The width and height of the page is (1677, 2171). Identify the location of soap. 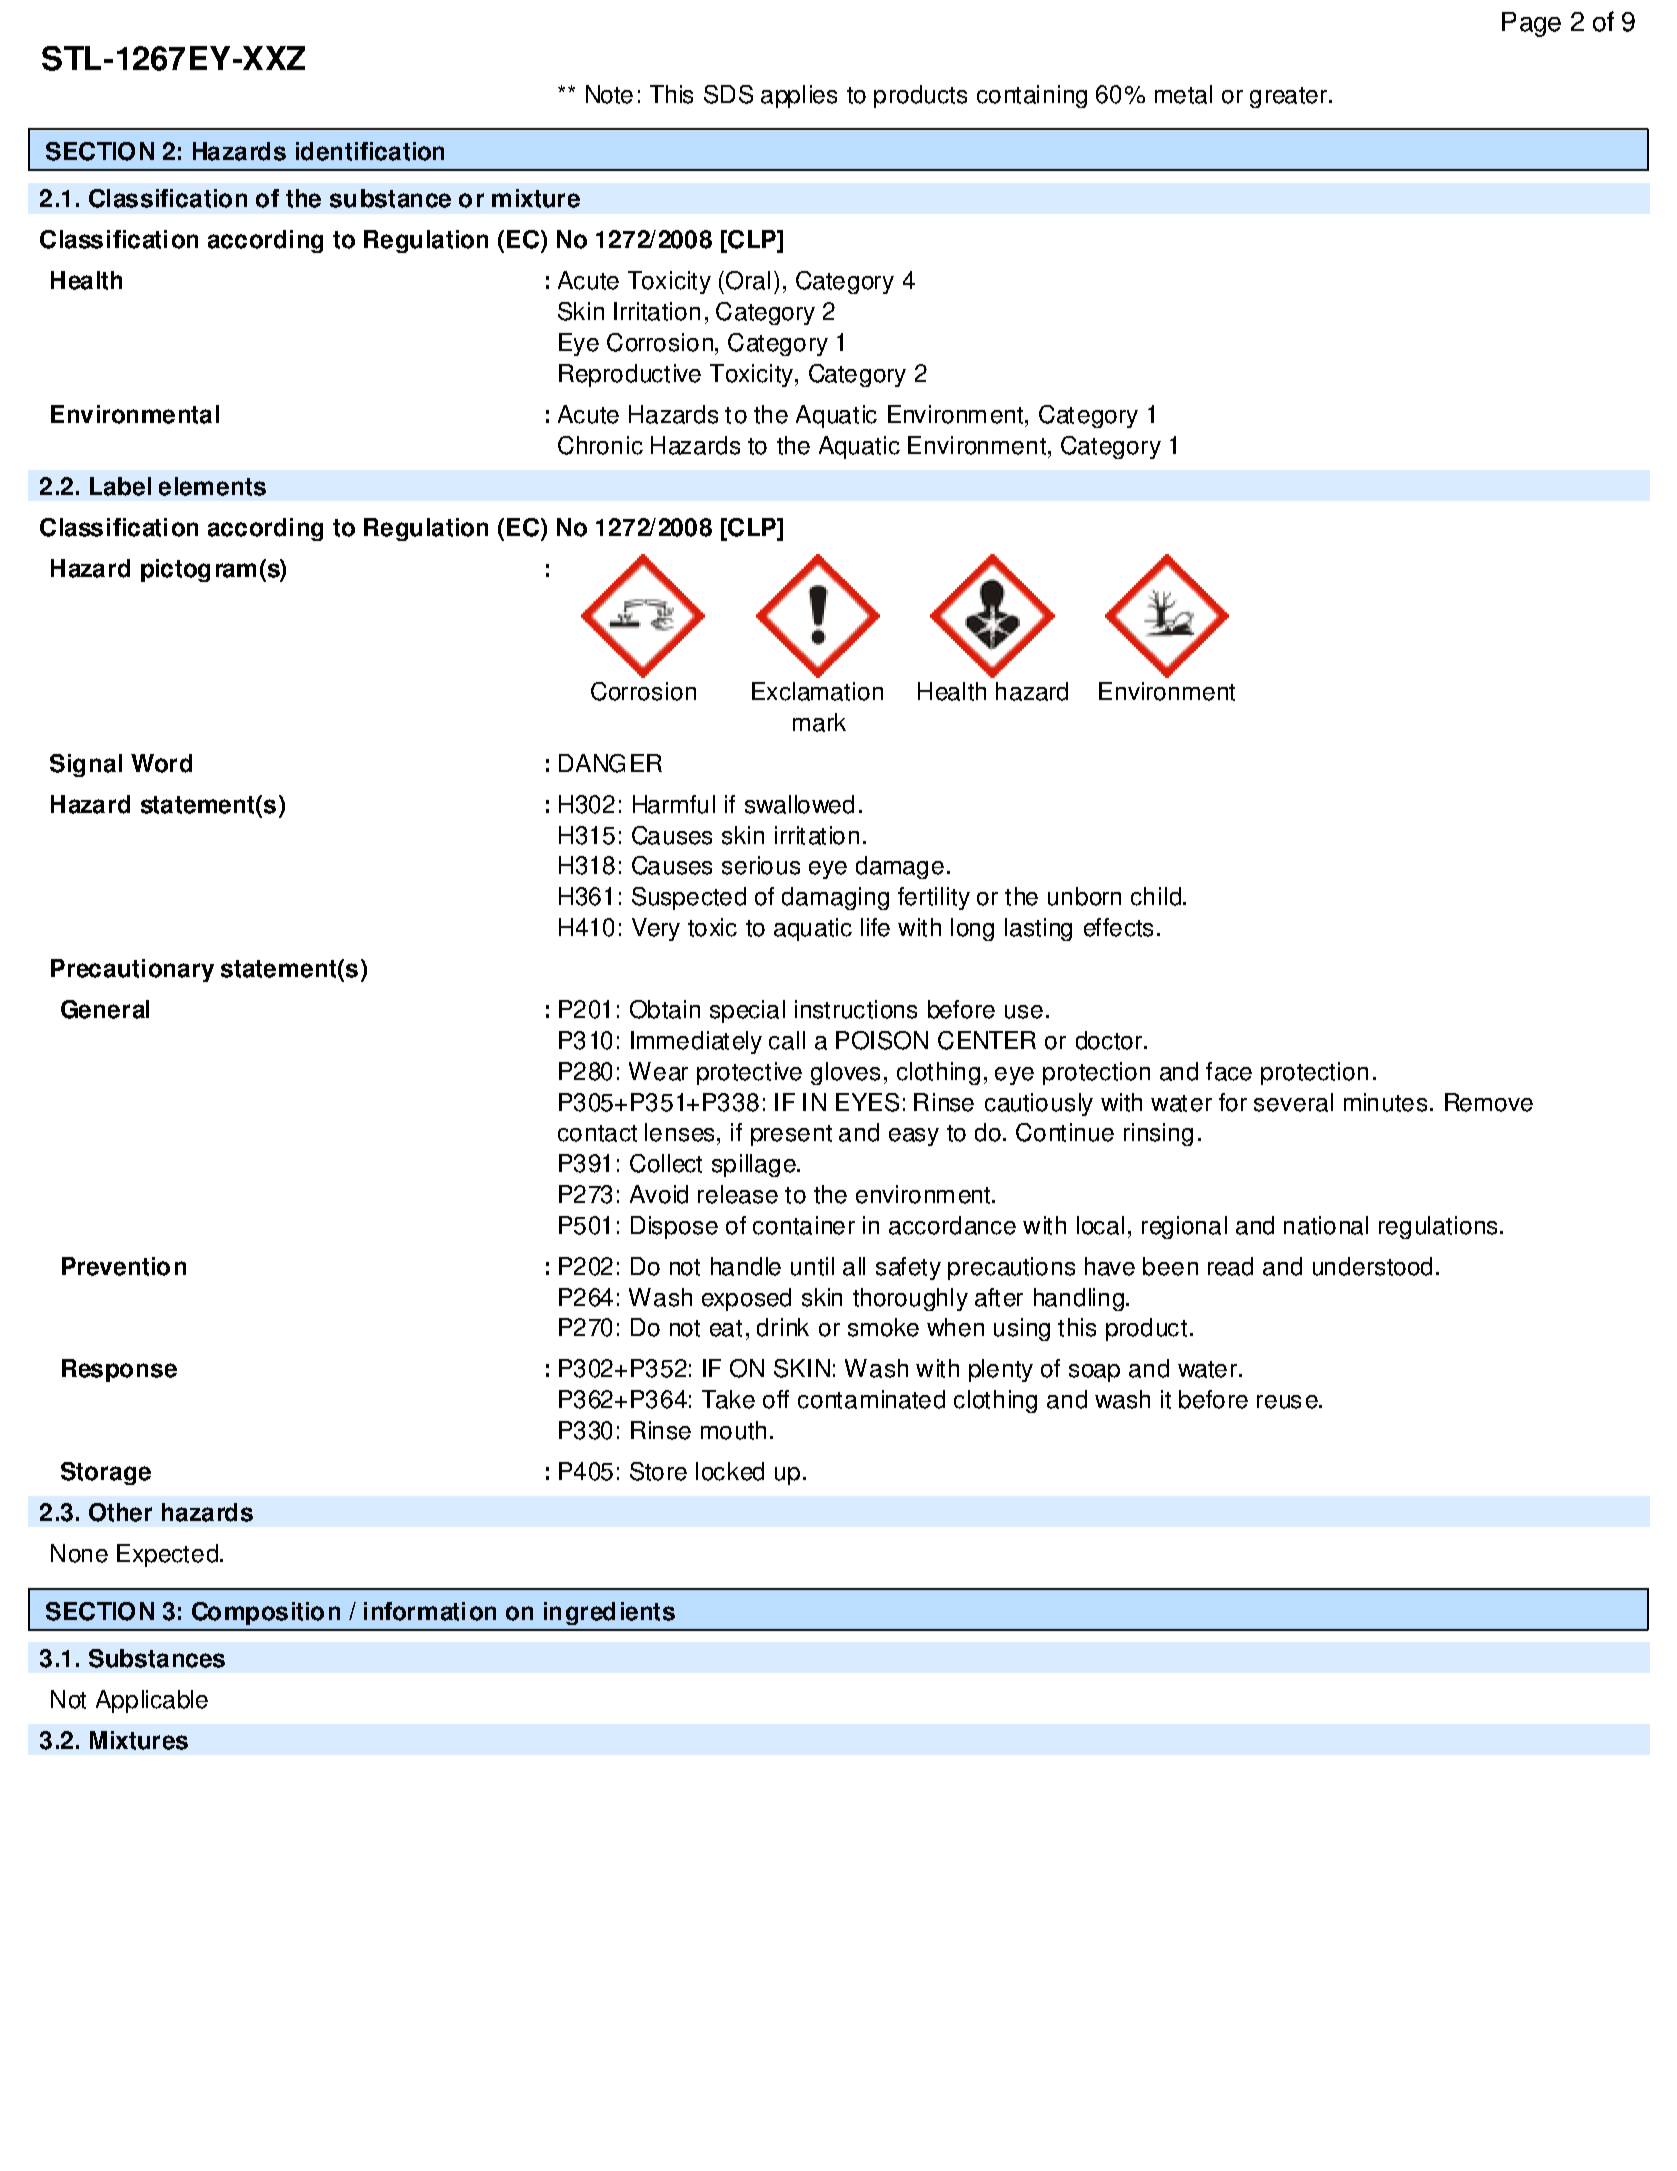
(1094, 1373).
